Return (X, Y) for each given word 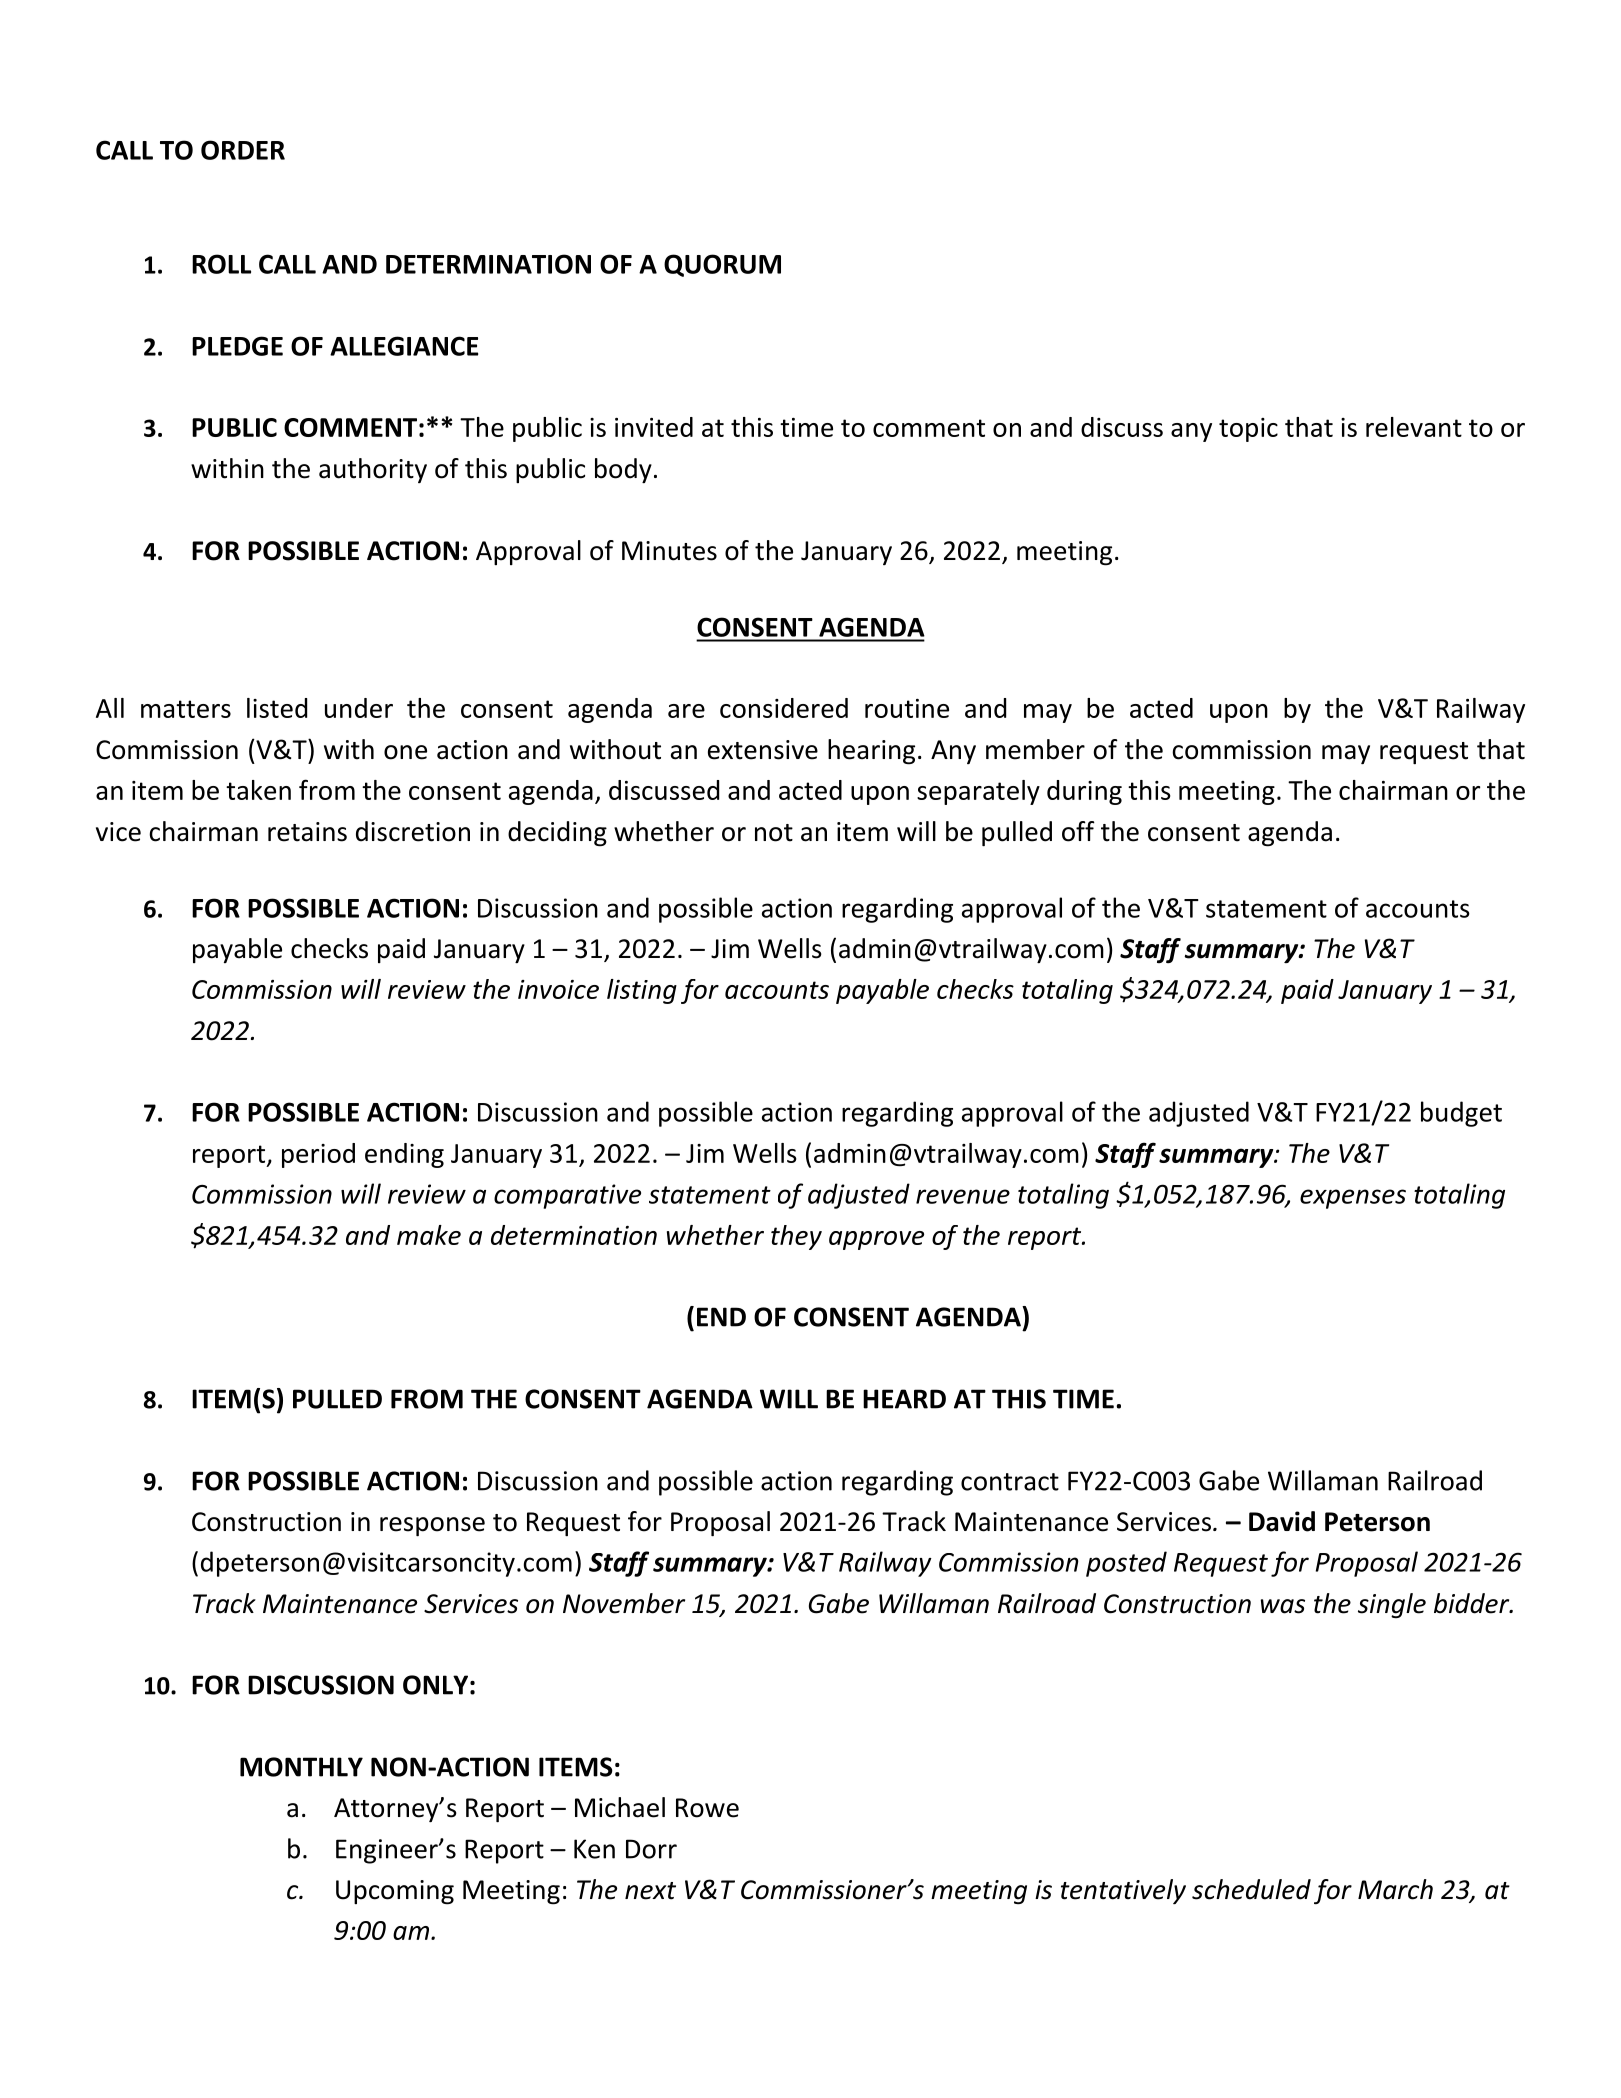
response (432, 1526)
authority (373, 470)
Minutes (669, 551)
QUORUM (722, 265)
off (1078, 831)
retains (307, 832)
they (796, 1237)
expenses (1353, 1199)
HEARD (904, 1399)
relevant (1414, 427)
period (318, 1155)
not (774, 833)
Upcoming (395, 1892)
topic (1248, 430)
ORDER (243, 150)
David (1282, 1521)
